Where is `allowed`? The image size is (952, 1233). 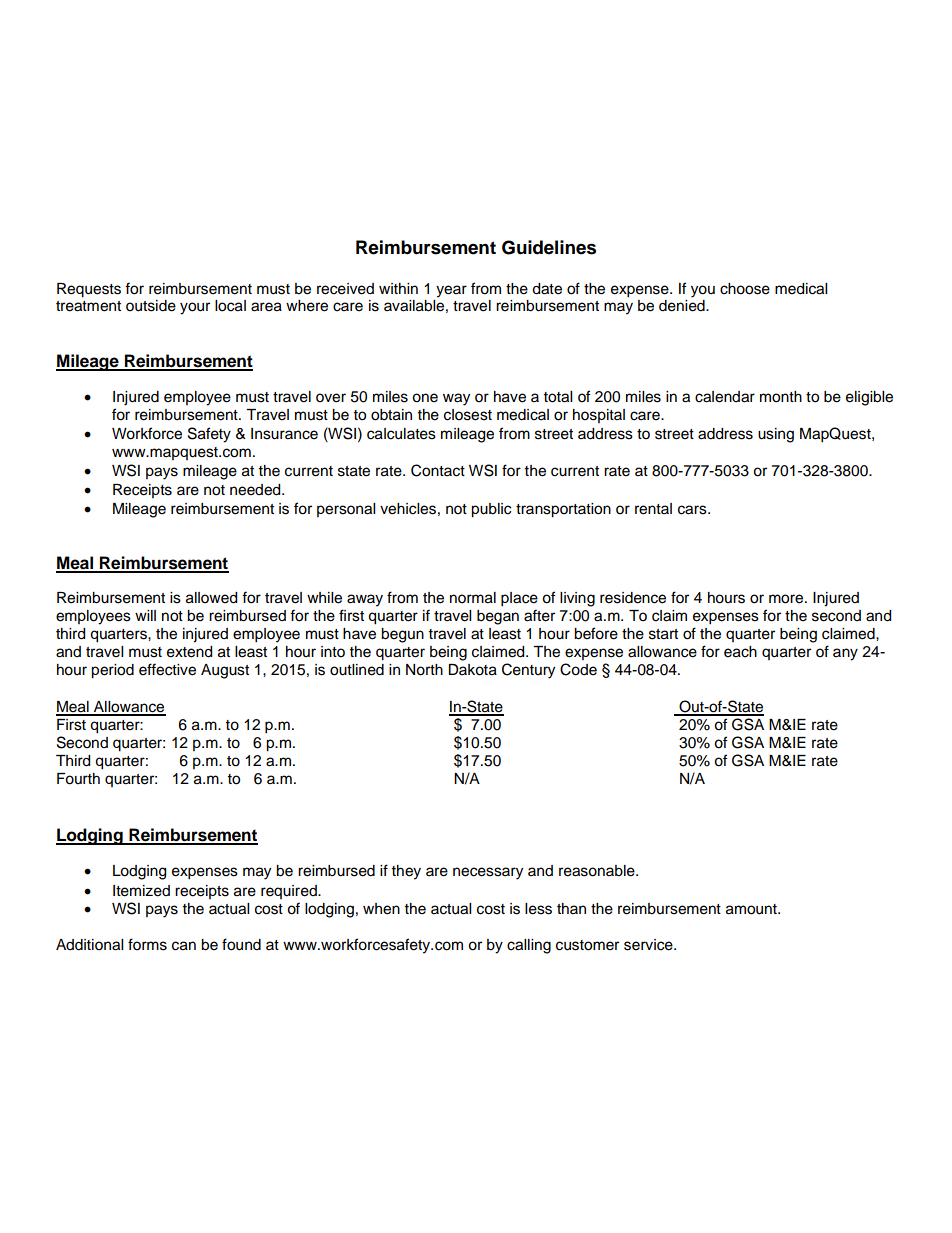 allowed is located at coordinates (211, 598).
